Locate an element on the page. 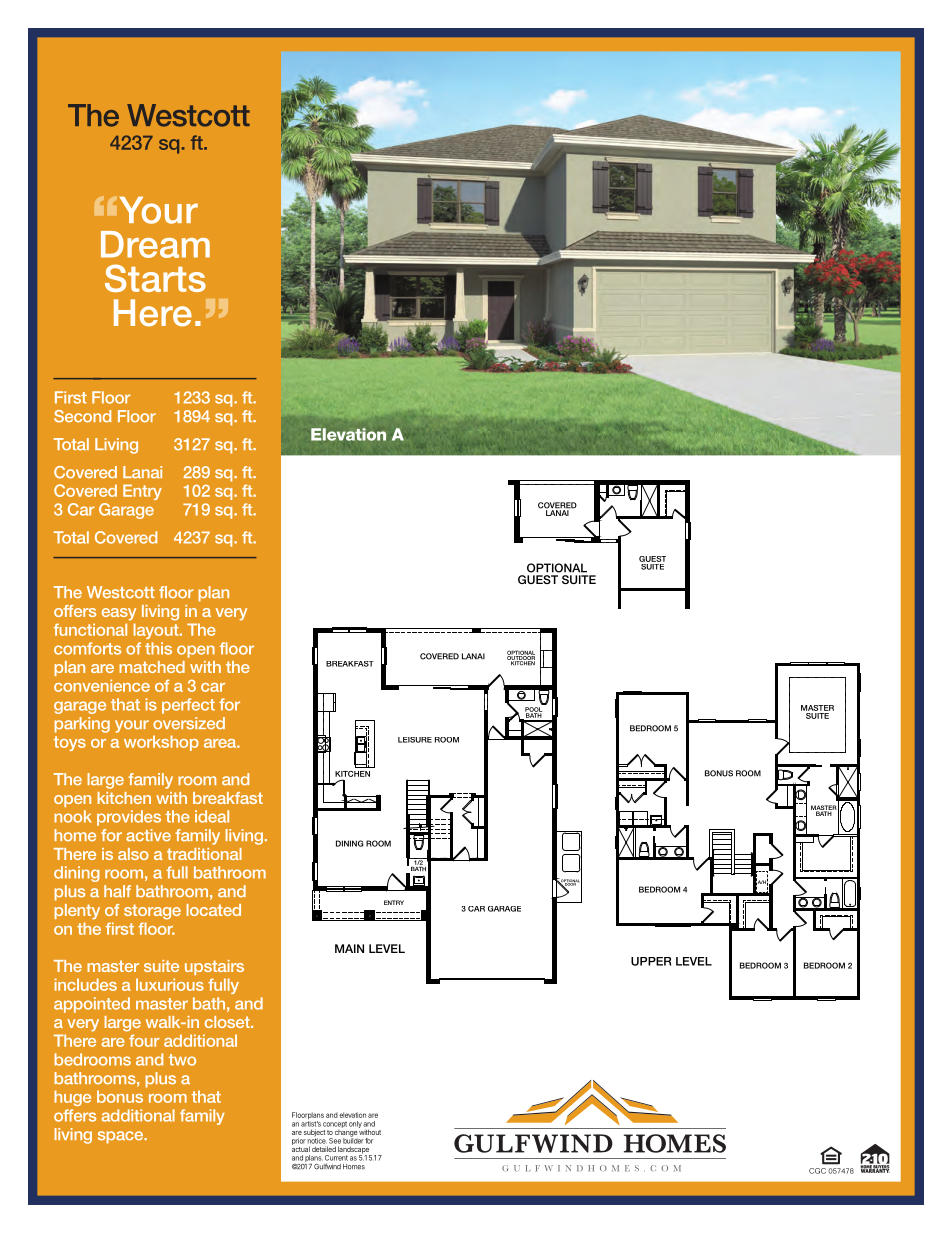 This page has height=1233, width=952. perfect is located at coordinates (188, 706).
